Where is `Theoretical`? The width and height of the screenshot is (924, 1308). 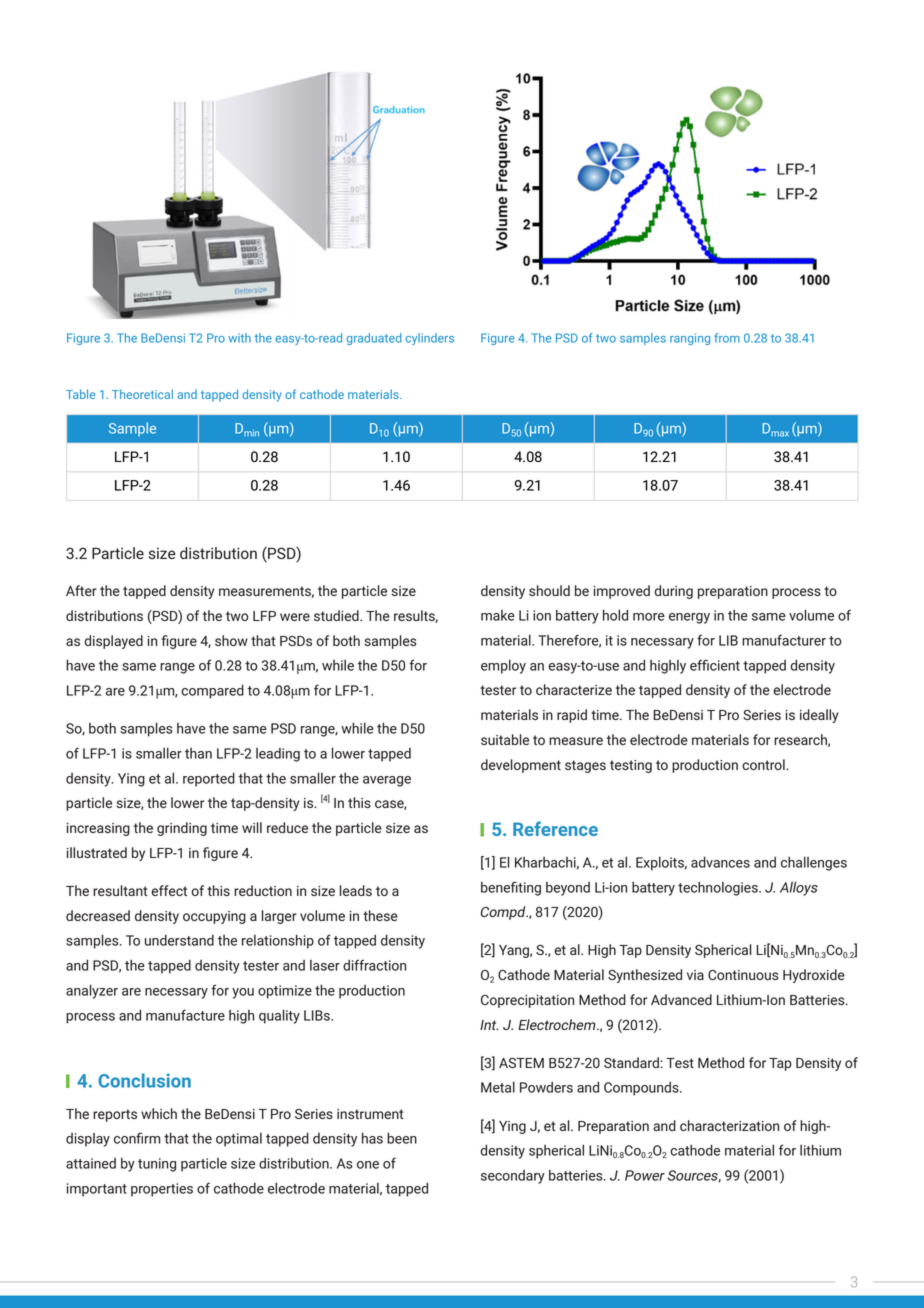 Theoretical is located at coordinates (142, 394).
